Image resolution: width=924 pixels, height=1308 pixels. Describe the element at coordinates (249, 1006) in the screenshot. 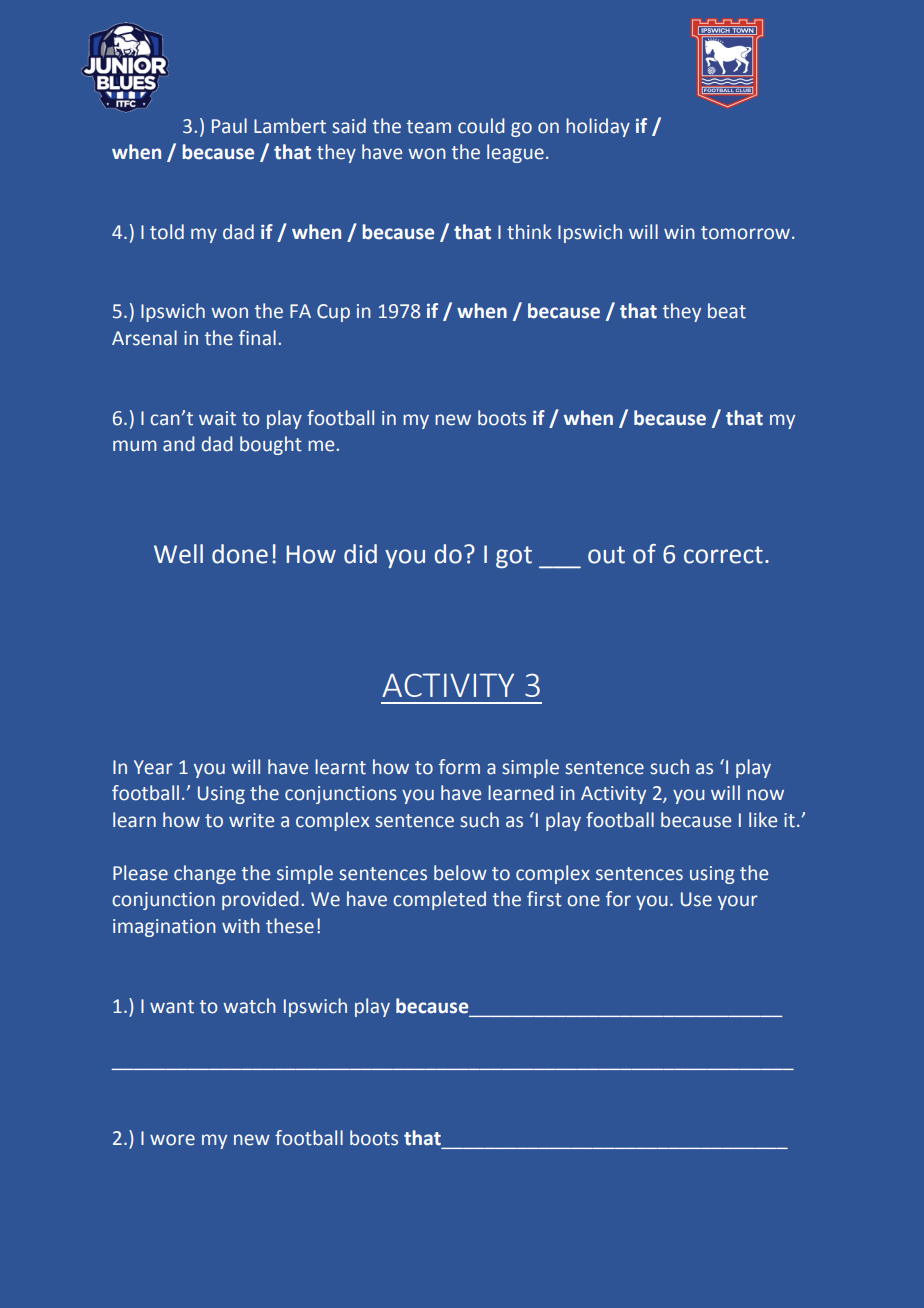

I see `watch` at that location.
